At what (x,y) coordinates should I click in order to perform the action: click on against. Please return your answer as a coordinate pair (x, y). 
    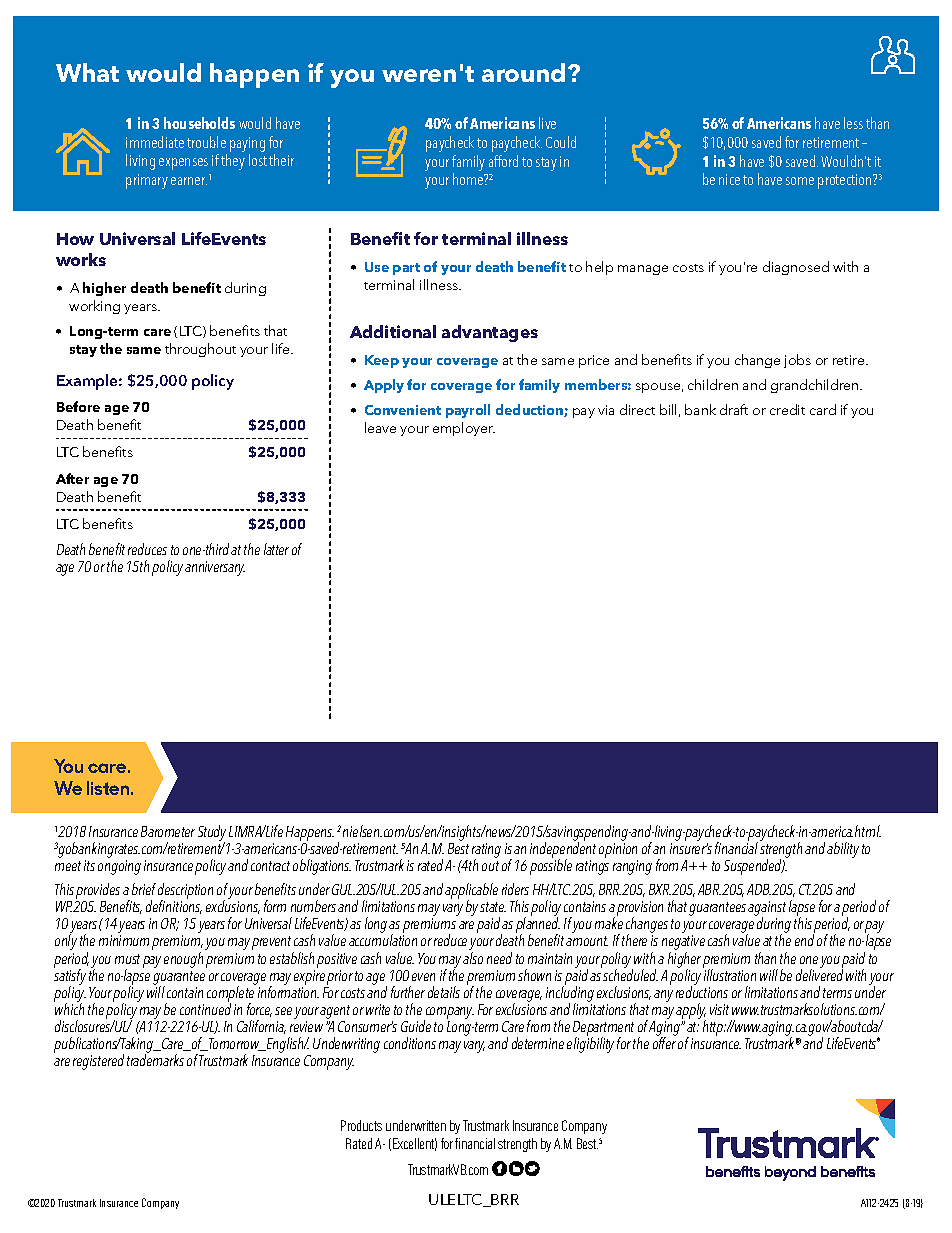
    Looking at the image, I should click on (767, 910).
